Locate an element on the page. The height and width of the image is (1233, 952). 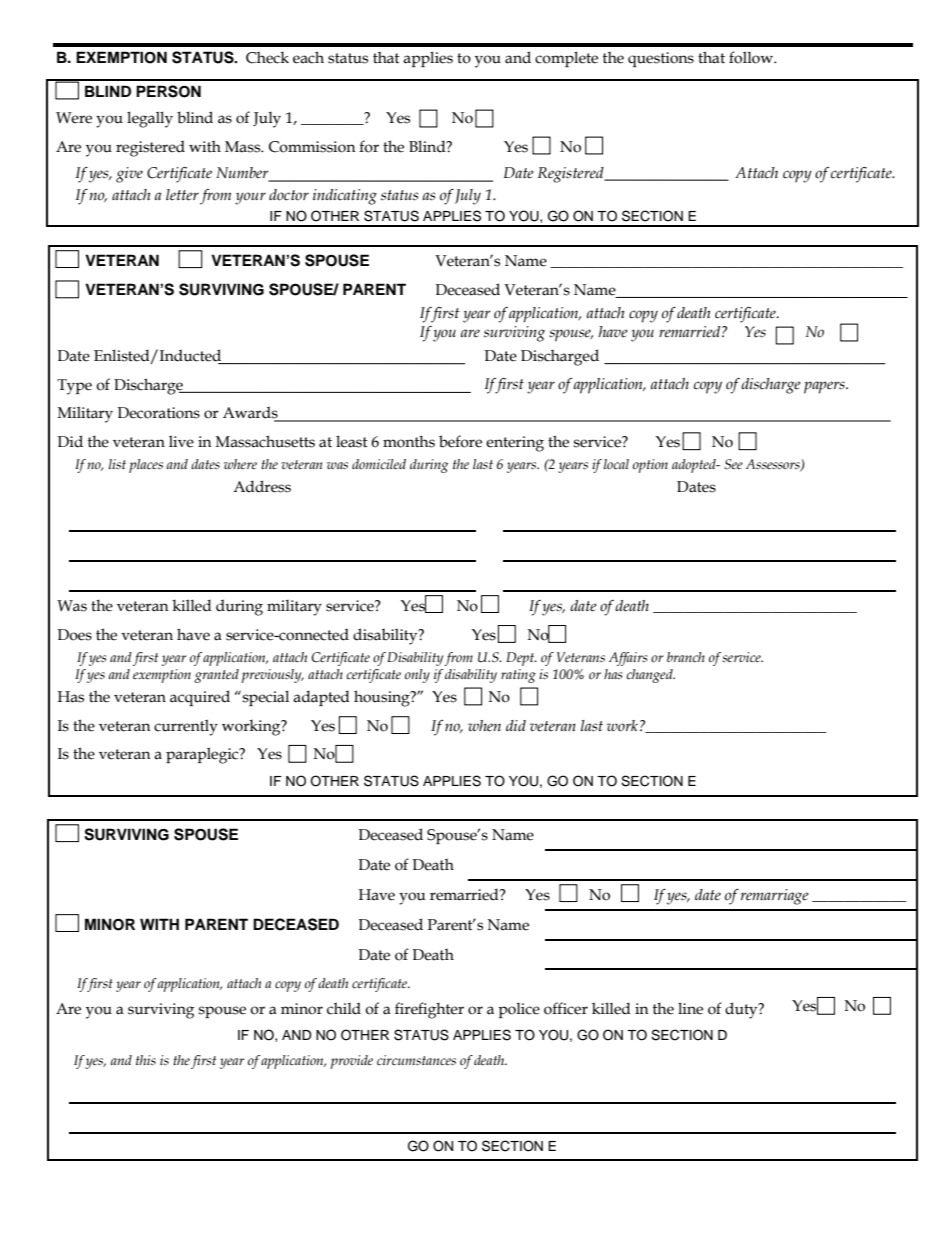
branch is located at coordinates (686, 657).
